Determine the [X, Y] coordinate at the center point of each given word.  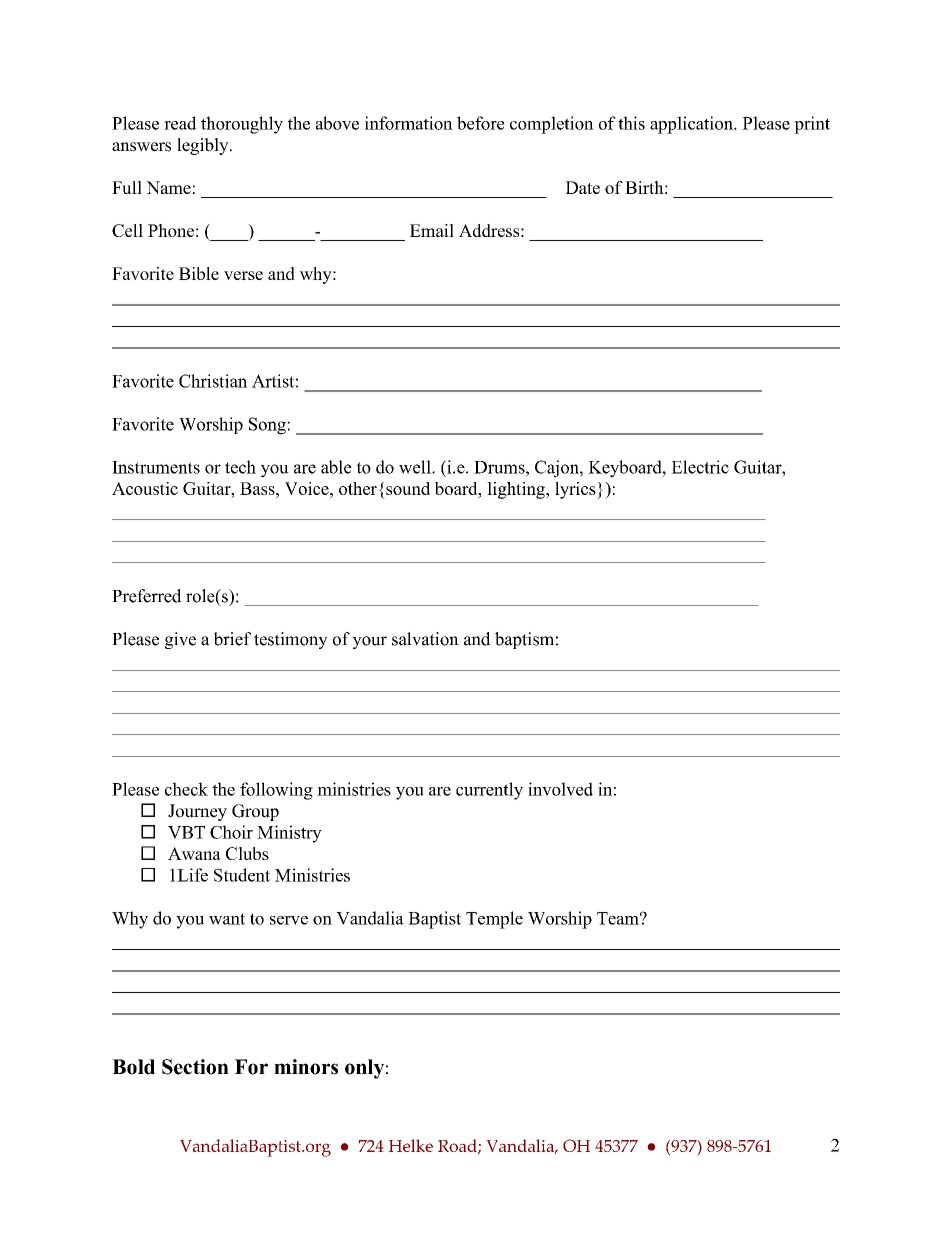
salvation [425, 639]
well [416, 467]
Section [195, 1067]
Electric [700, 467]
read [180, 123]
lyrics [576, 490]
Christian [213, 381]
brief [232, 639]
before [481, 123]
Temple [494, 920]
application [692, 125]
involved [560, 789]
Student [242, 875]
